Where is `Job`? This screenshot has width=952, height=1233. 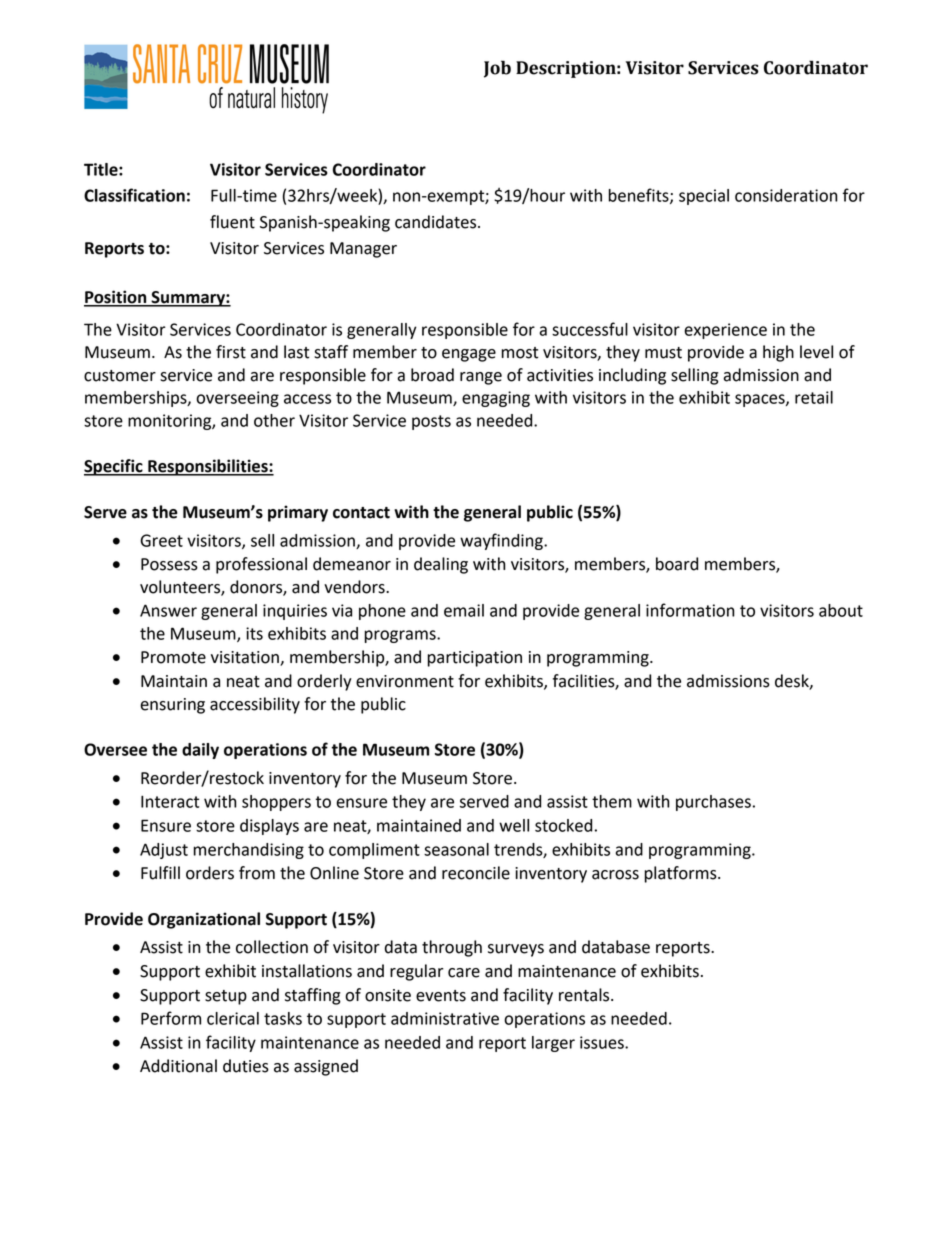 Job is located at coordinates (497, 69).
